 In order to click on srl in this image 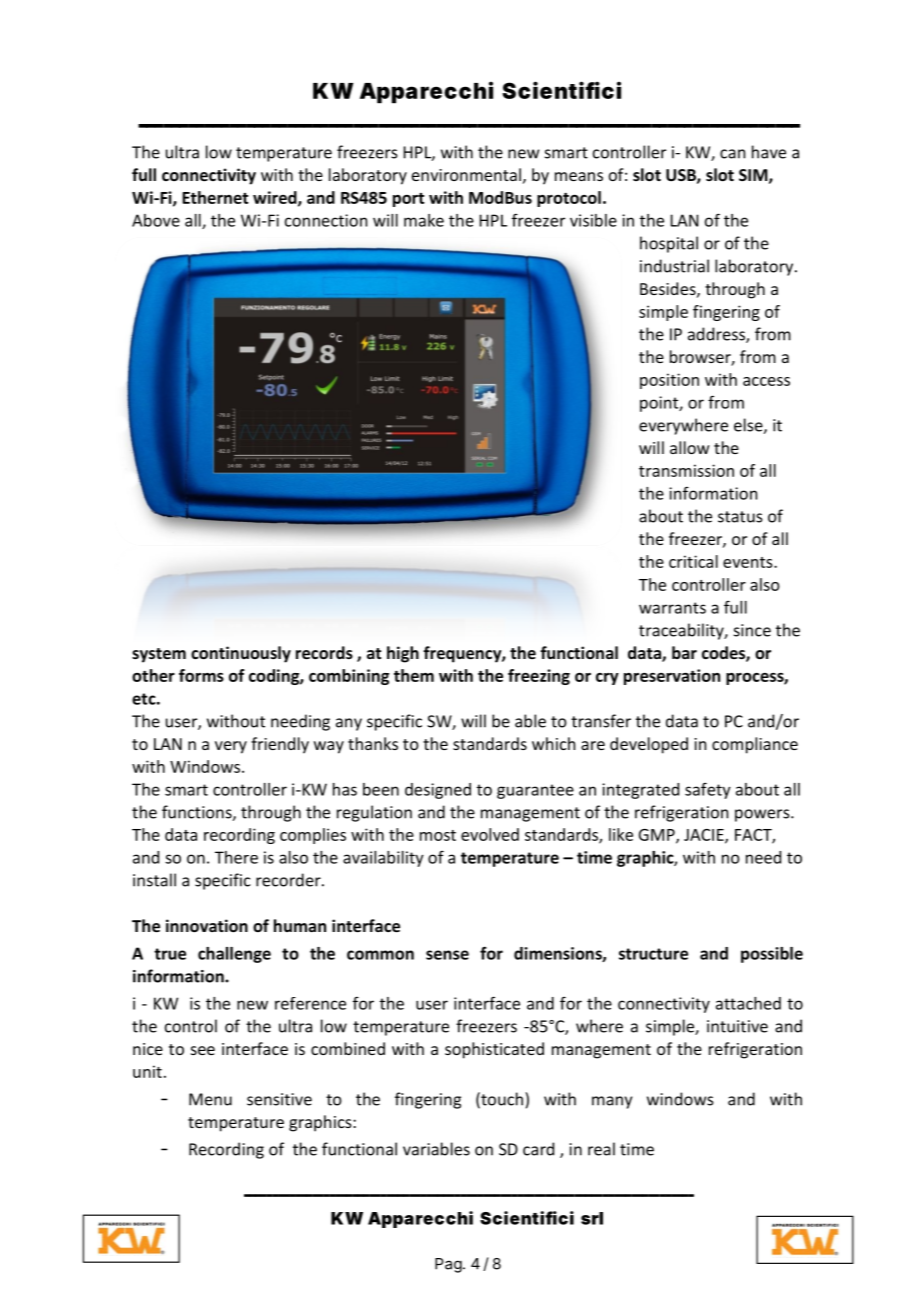, I will do `click(592, 1218)`.
